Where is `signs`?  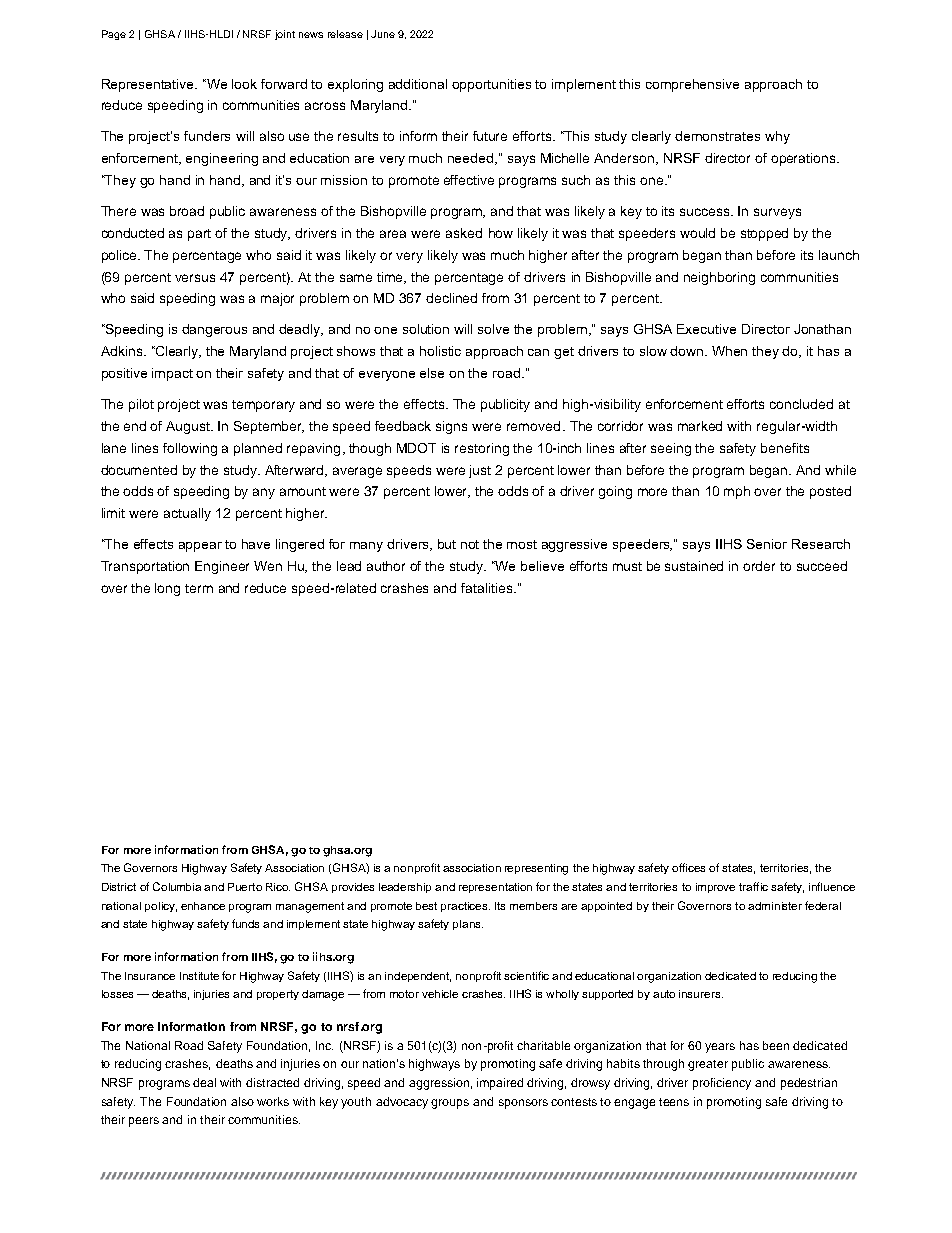
signs is located at coordinates (451, 427).
